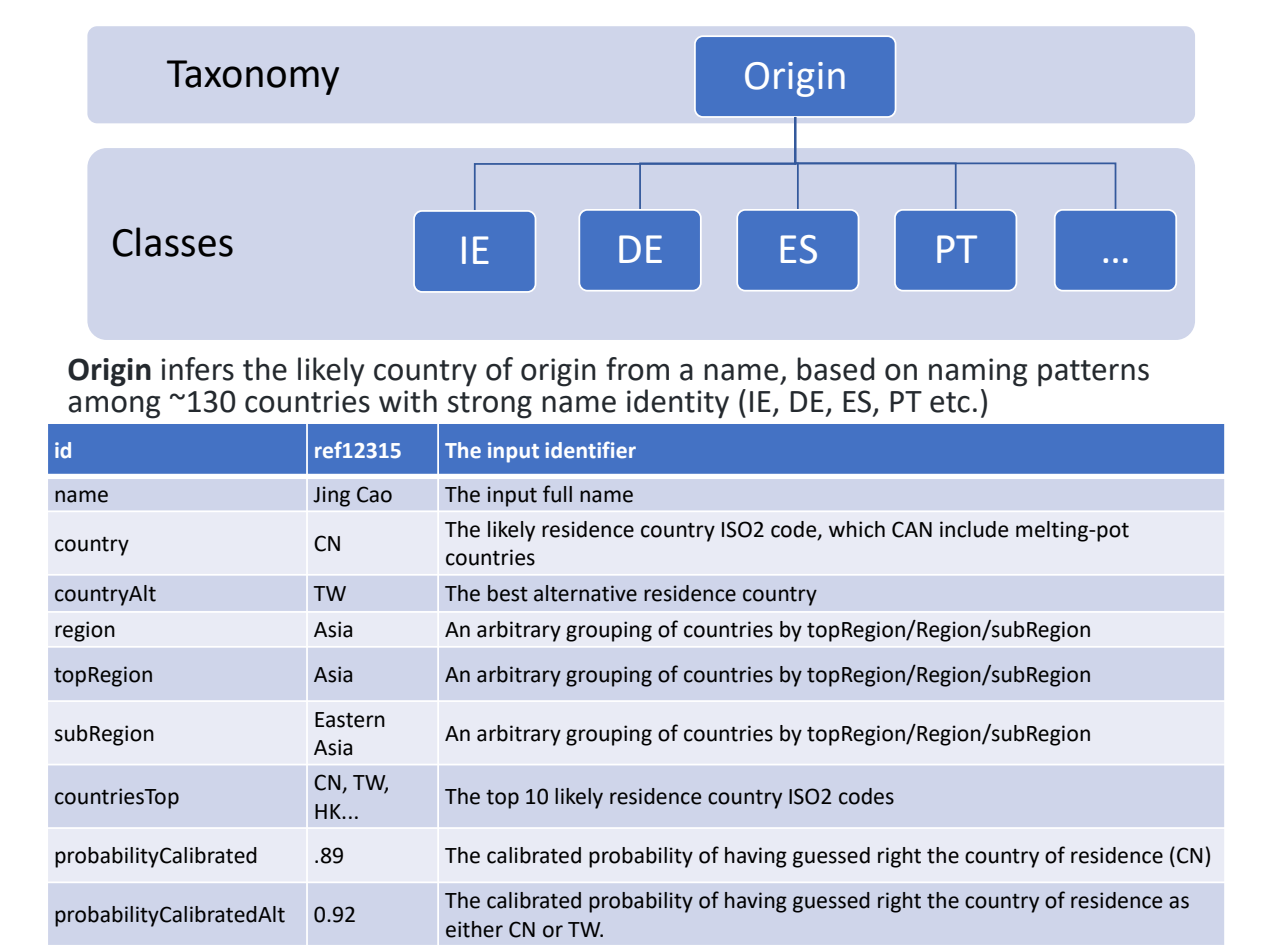 This document has width=1270, height=952. I want to click on naming, so click(978, 372).
